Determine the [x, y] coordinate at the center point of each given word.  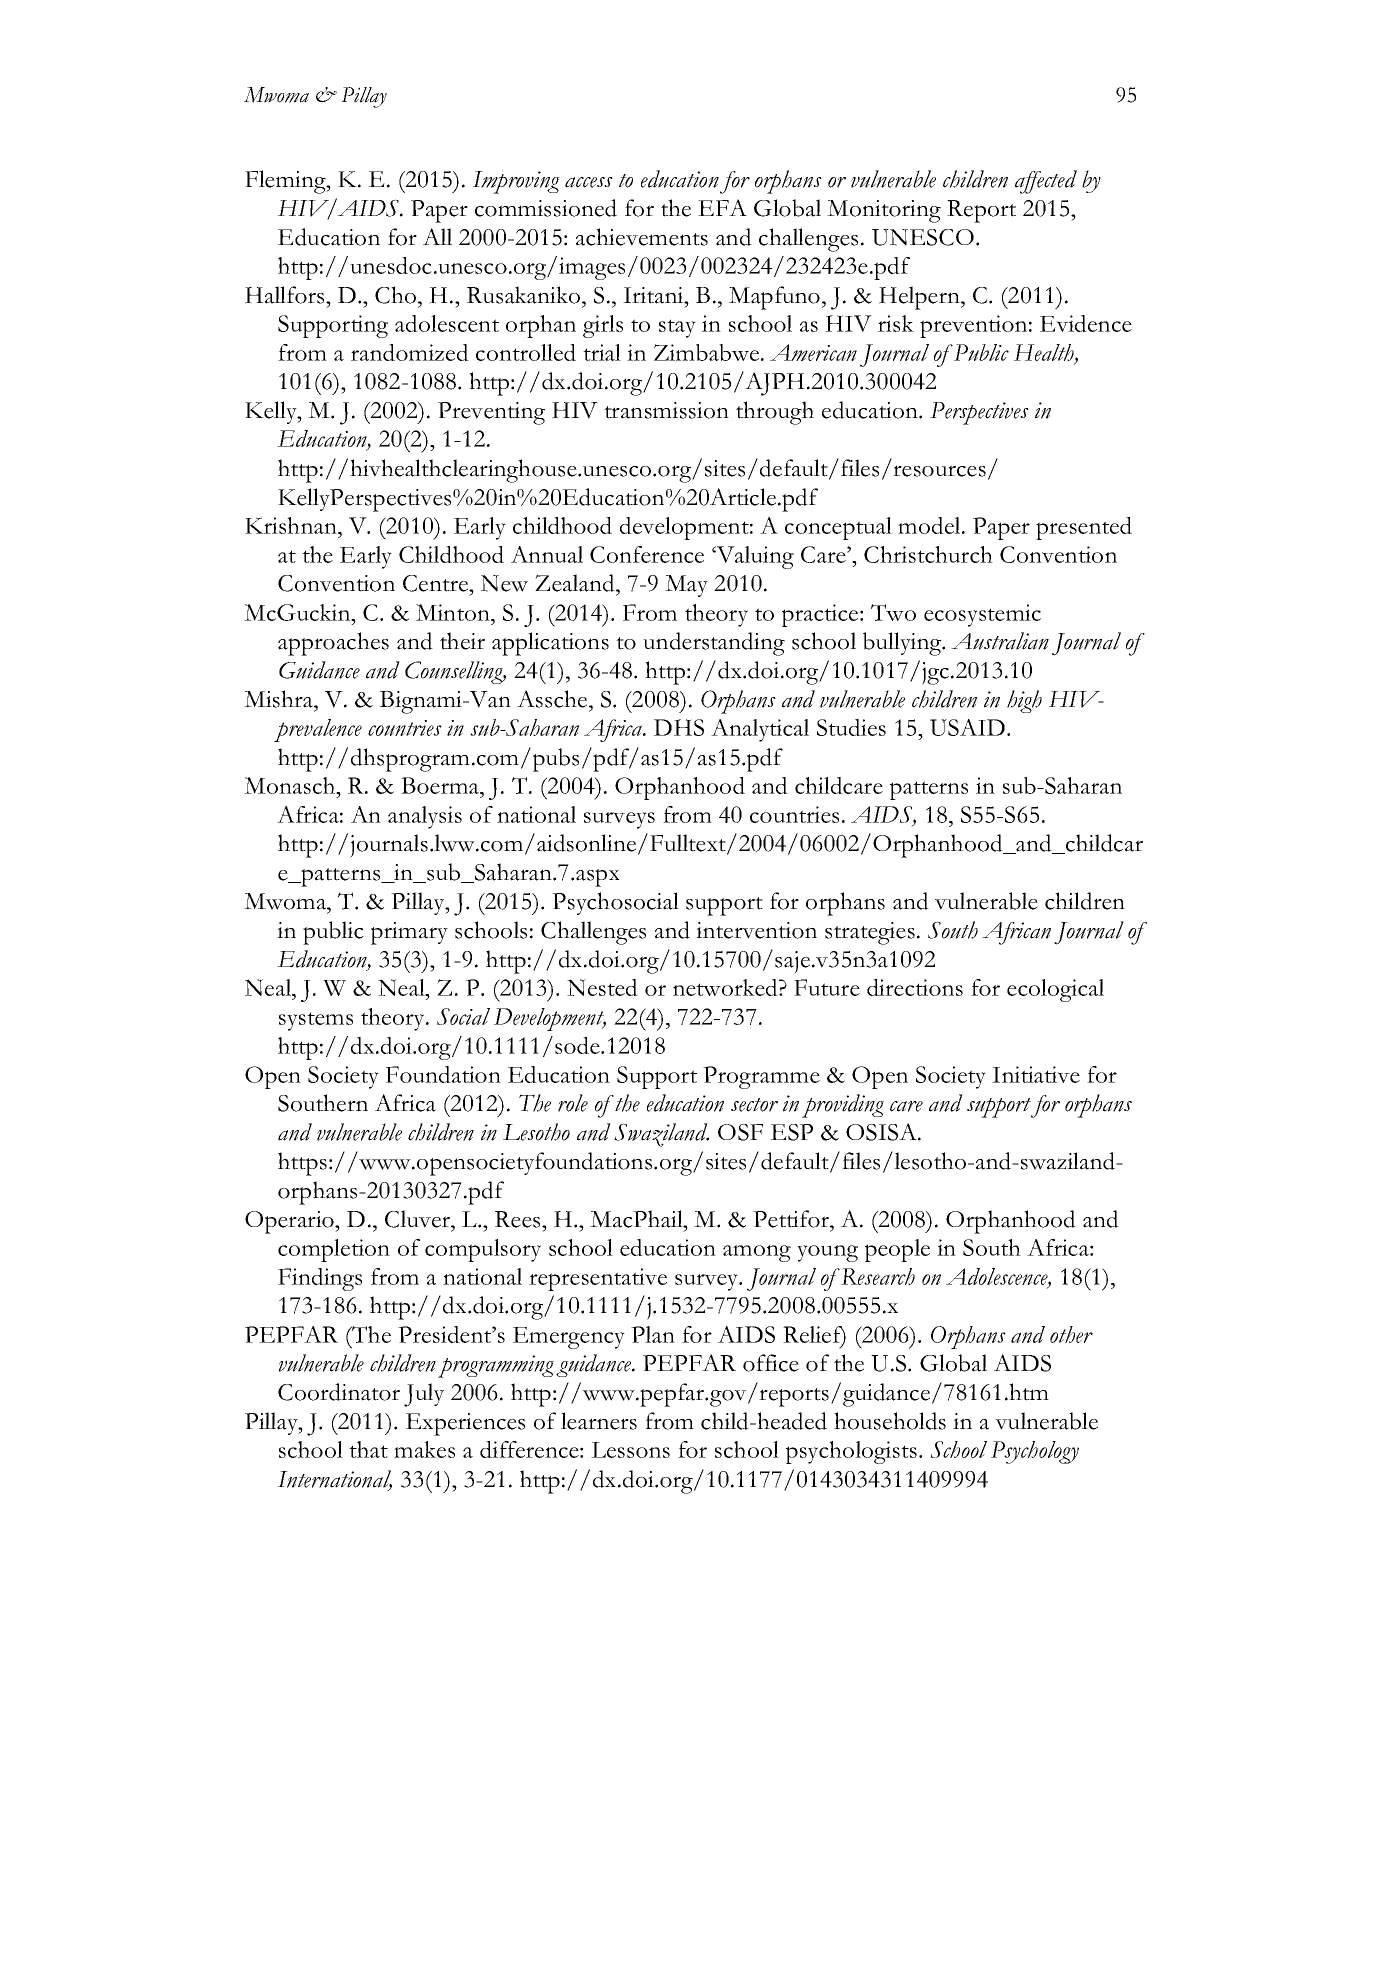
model [930, 525]
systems [316, 1021]
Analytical [760, 730]
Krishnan [292, 525]
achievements [642, 237]
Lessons [630, 1450]
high [1024, 701]
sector [754, 1105]
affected [1046, 182]
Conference [647, 554]
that [368, 1449]
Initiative [1036, 1074]
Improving [516, 182]
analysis [425, 817]
